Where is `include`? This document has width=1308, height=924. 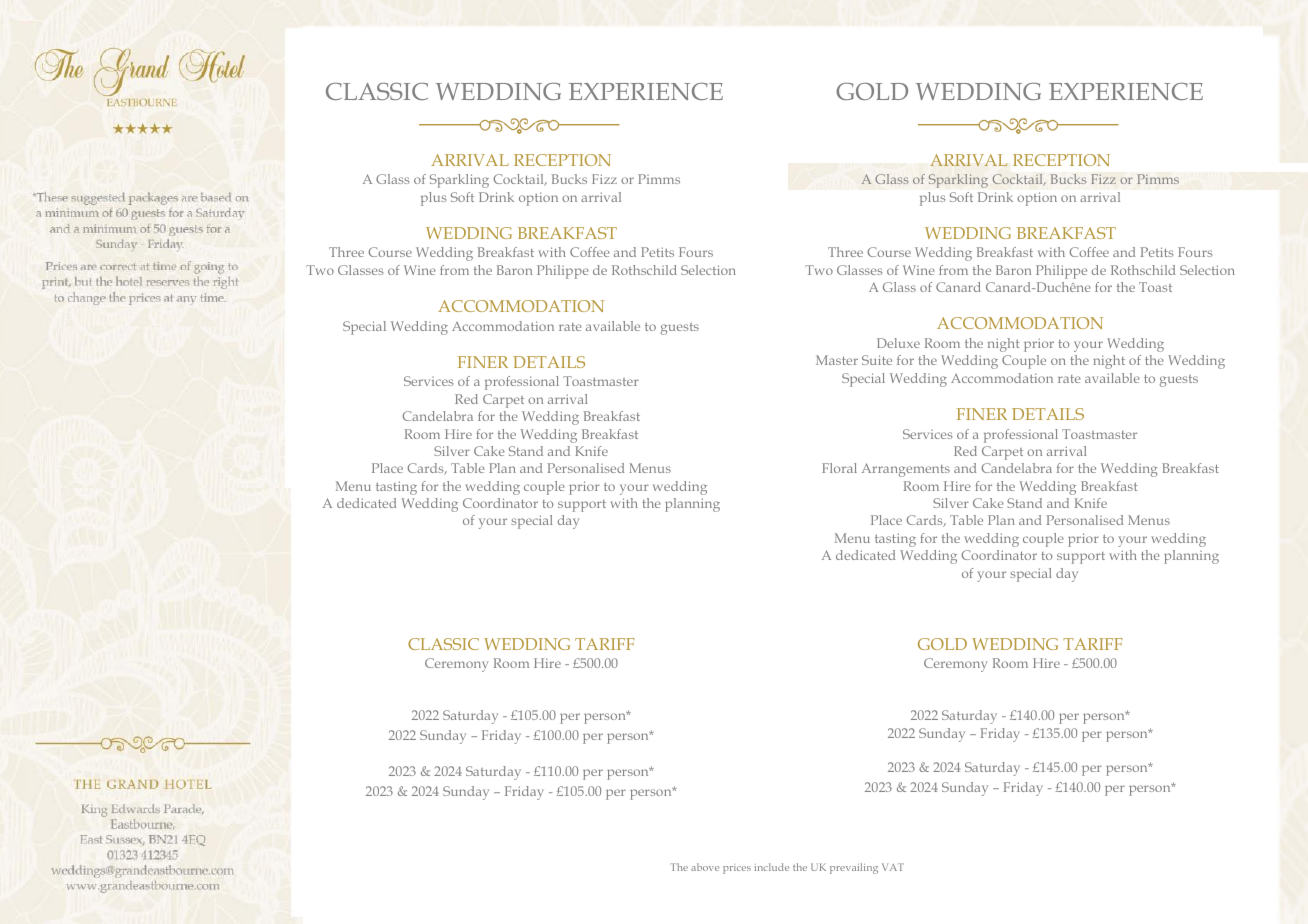
include is located at coordinates (771, 867).
